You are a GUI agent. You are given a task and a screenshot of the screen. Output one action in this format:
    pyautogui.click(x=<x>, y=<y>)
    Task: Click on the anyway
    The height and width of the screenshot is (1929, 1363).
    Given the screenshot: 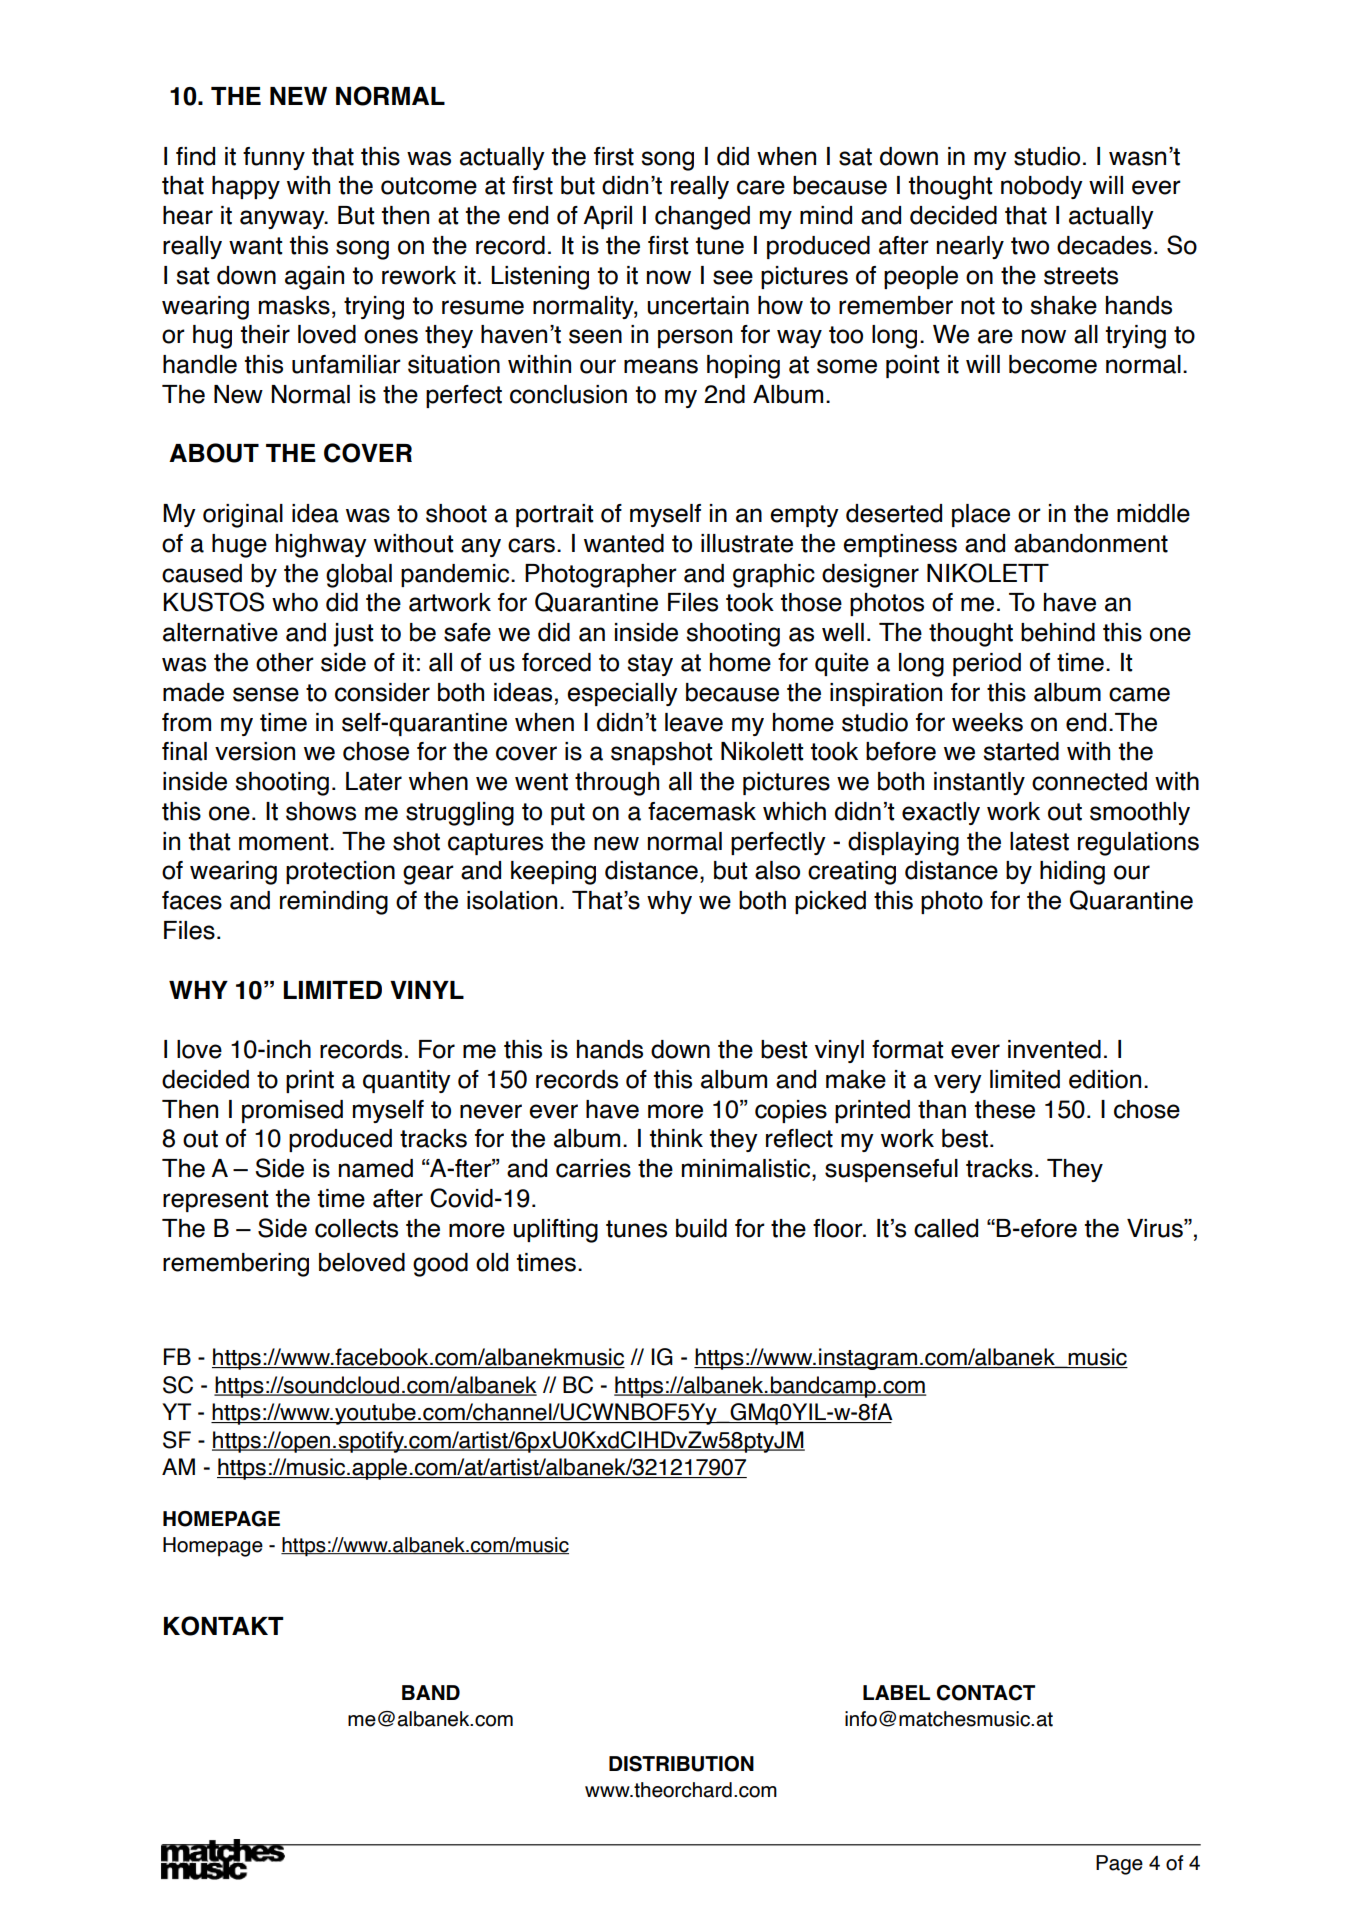 What is the action you would take?
    pyautogui.click(x=283, y=219)
